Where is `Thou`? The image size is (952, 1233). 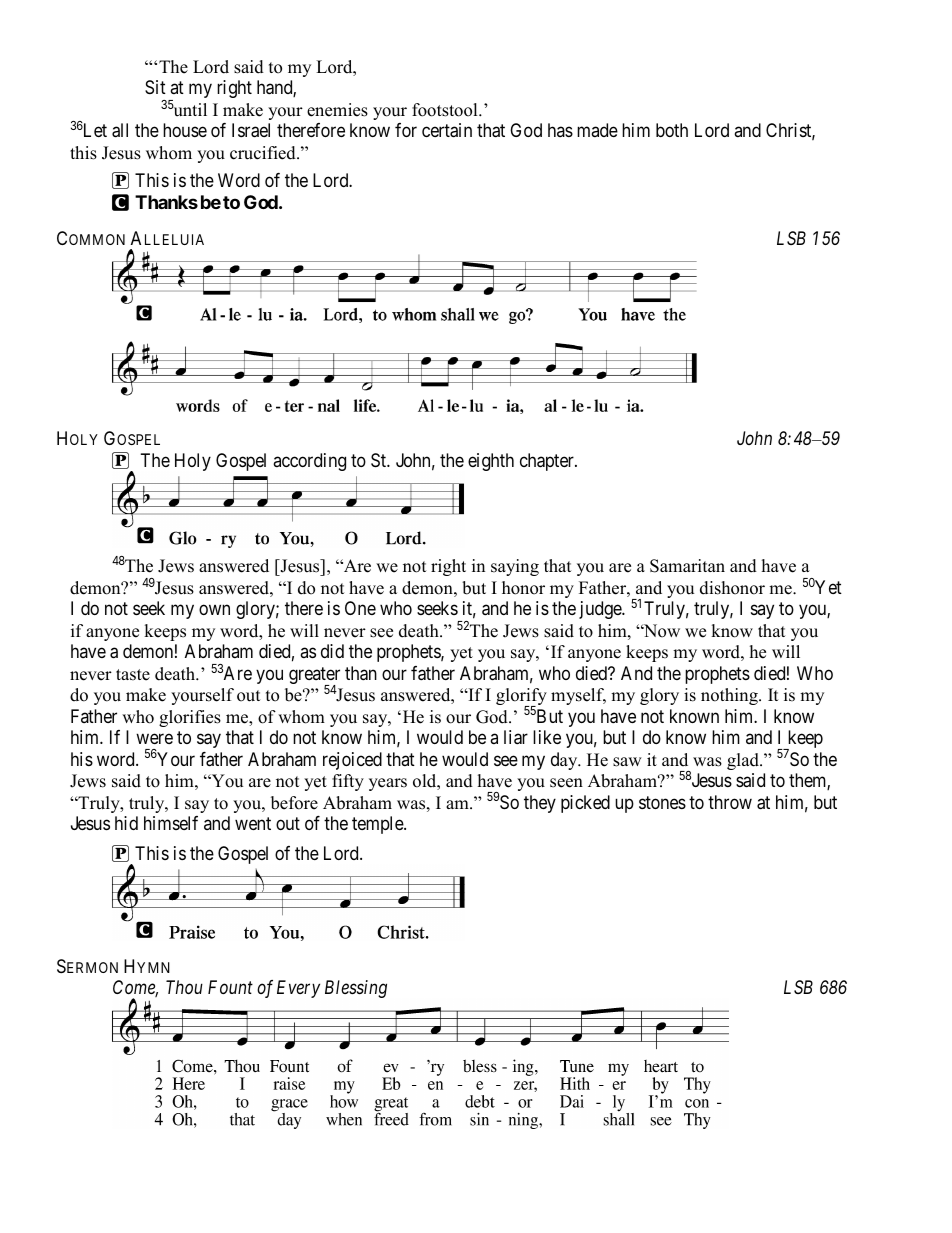
Thou is located at coordinates (184, 987).
